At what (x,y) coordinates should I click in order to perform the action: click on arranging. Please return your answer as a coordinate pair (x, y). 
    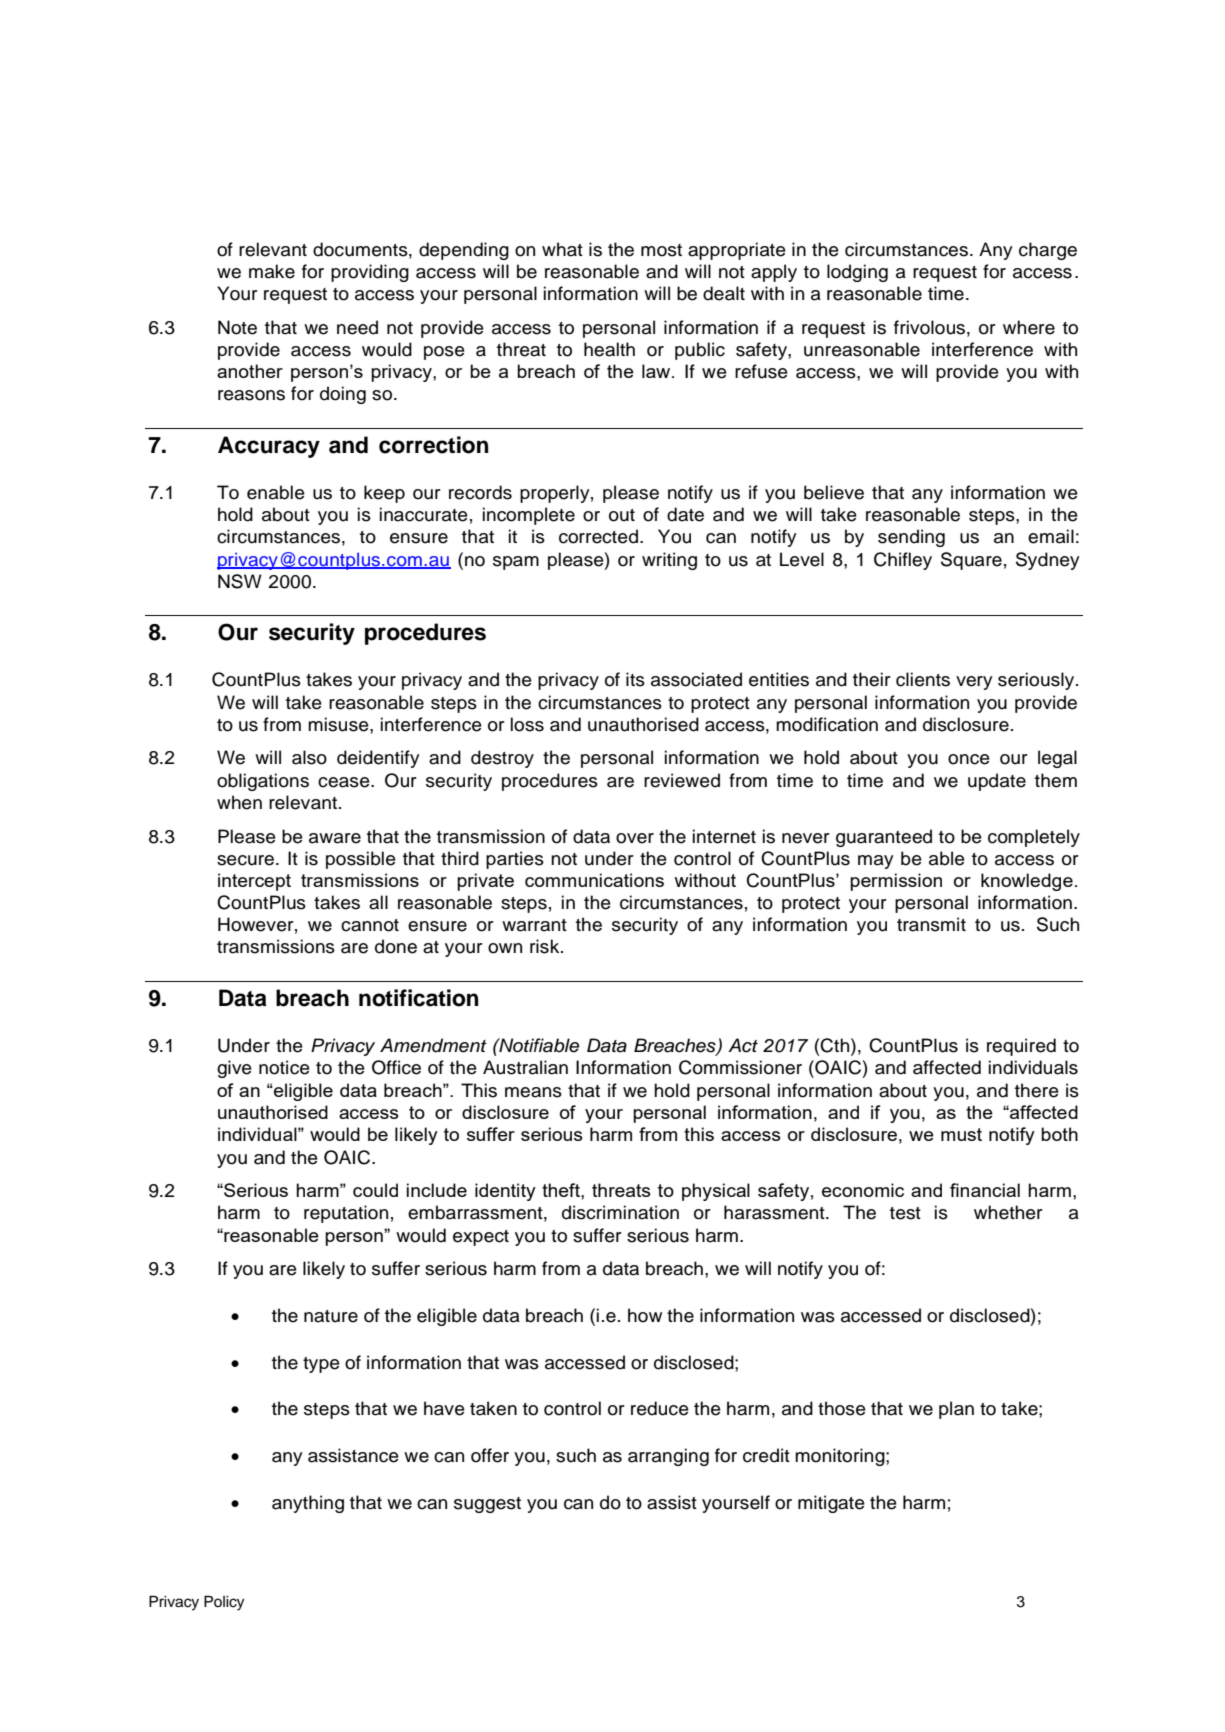
    Looking at the image, I should click on (668, 1457).
